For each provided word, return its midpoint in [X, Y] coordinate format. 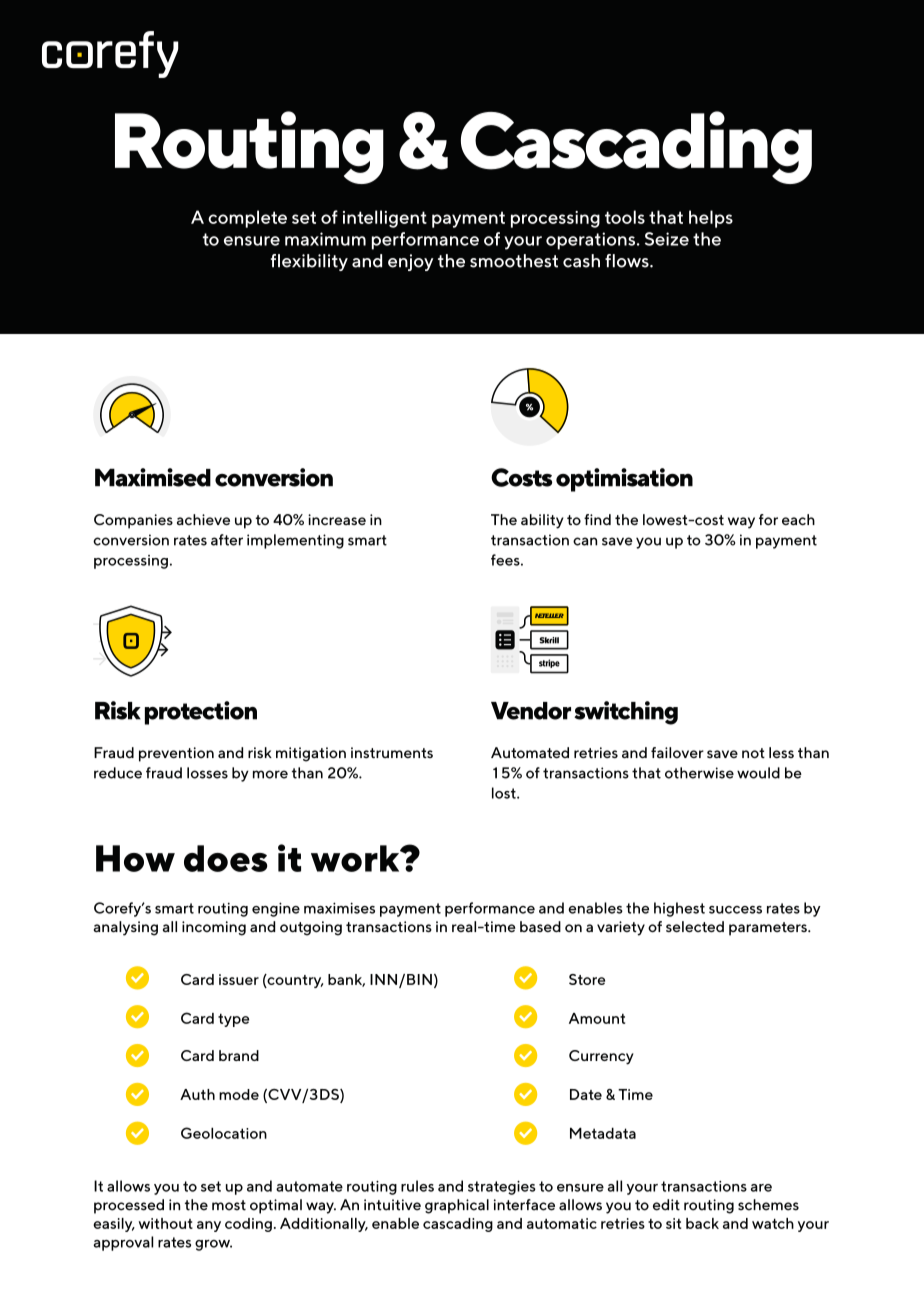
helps [711, 219]
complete [247, 219]
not [753, 753]
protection [201, 713]
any [209, 1226]
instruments [392, 752]
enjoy [410, 262]
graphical [457, 1206]
